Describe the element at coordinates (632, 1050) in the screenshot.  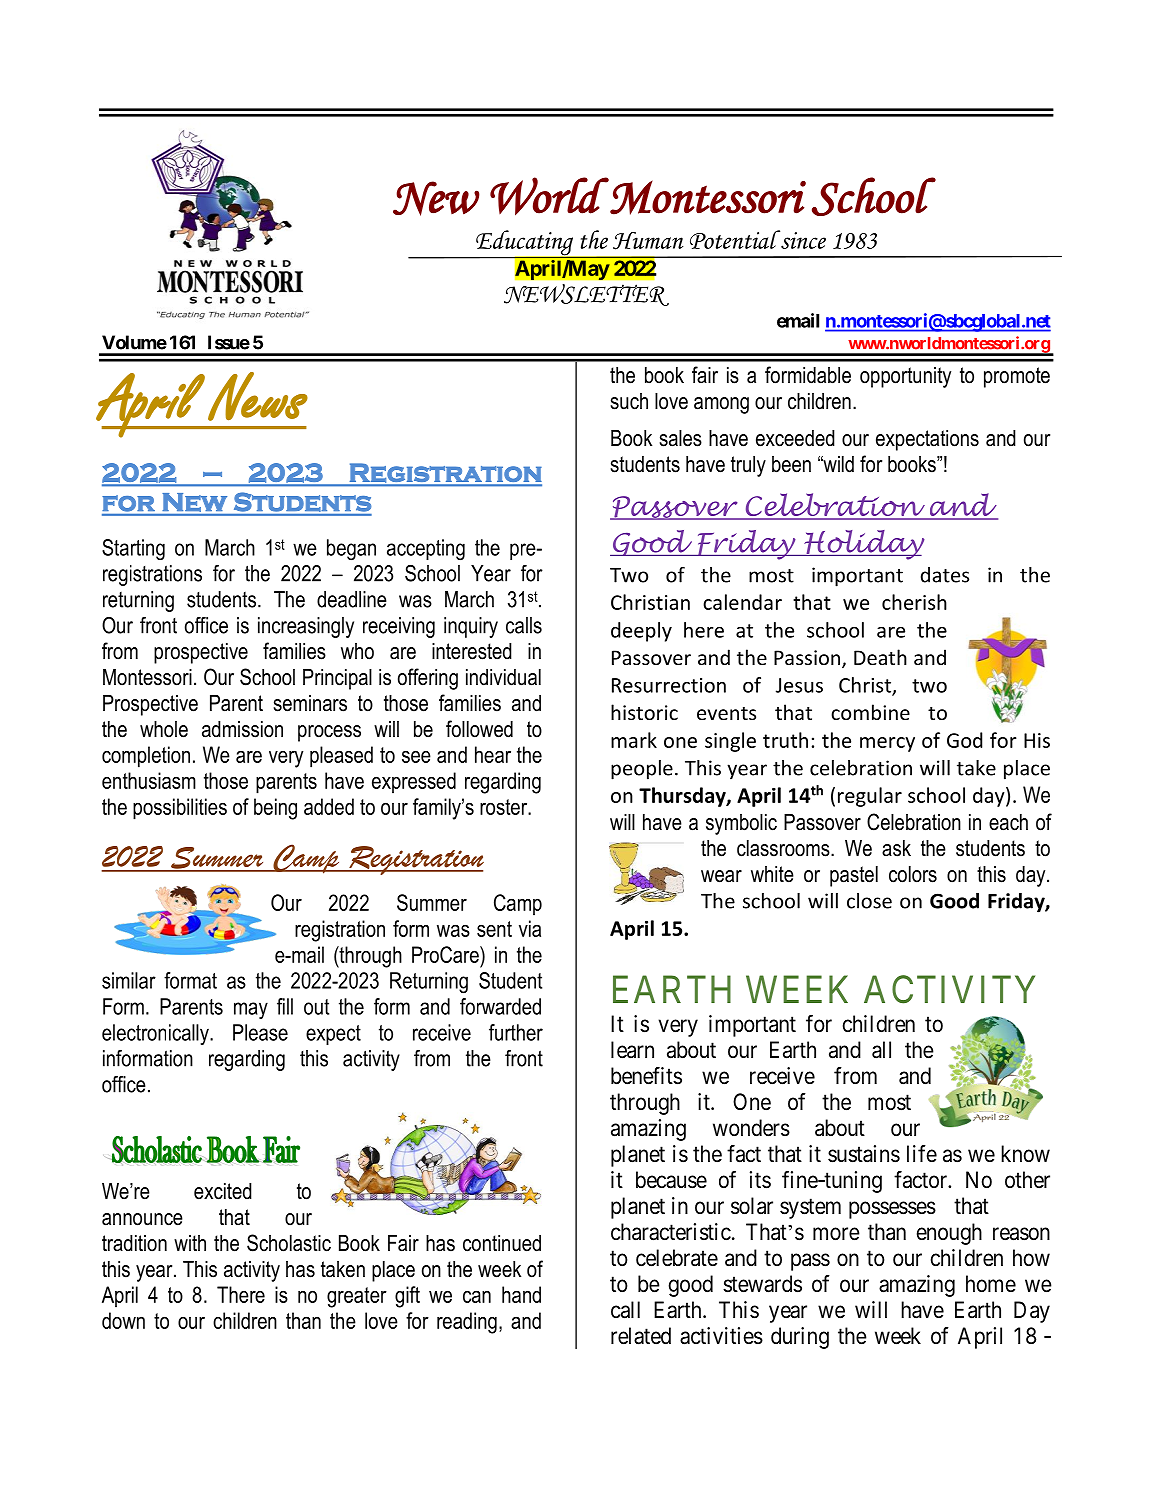
I see `learn` at that location.
